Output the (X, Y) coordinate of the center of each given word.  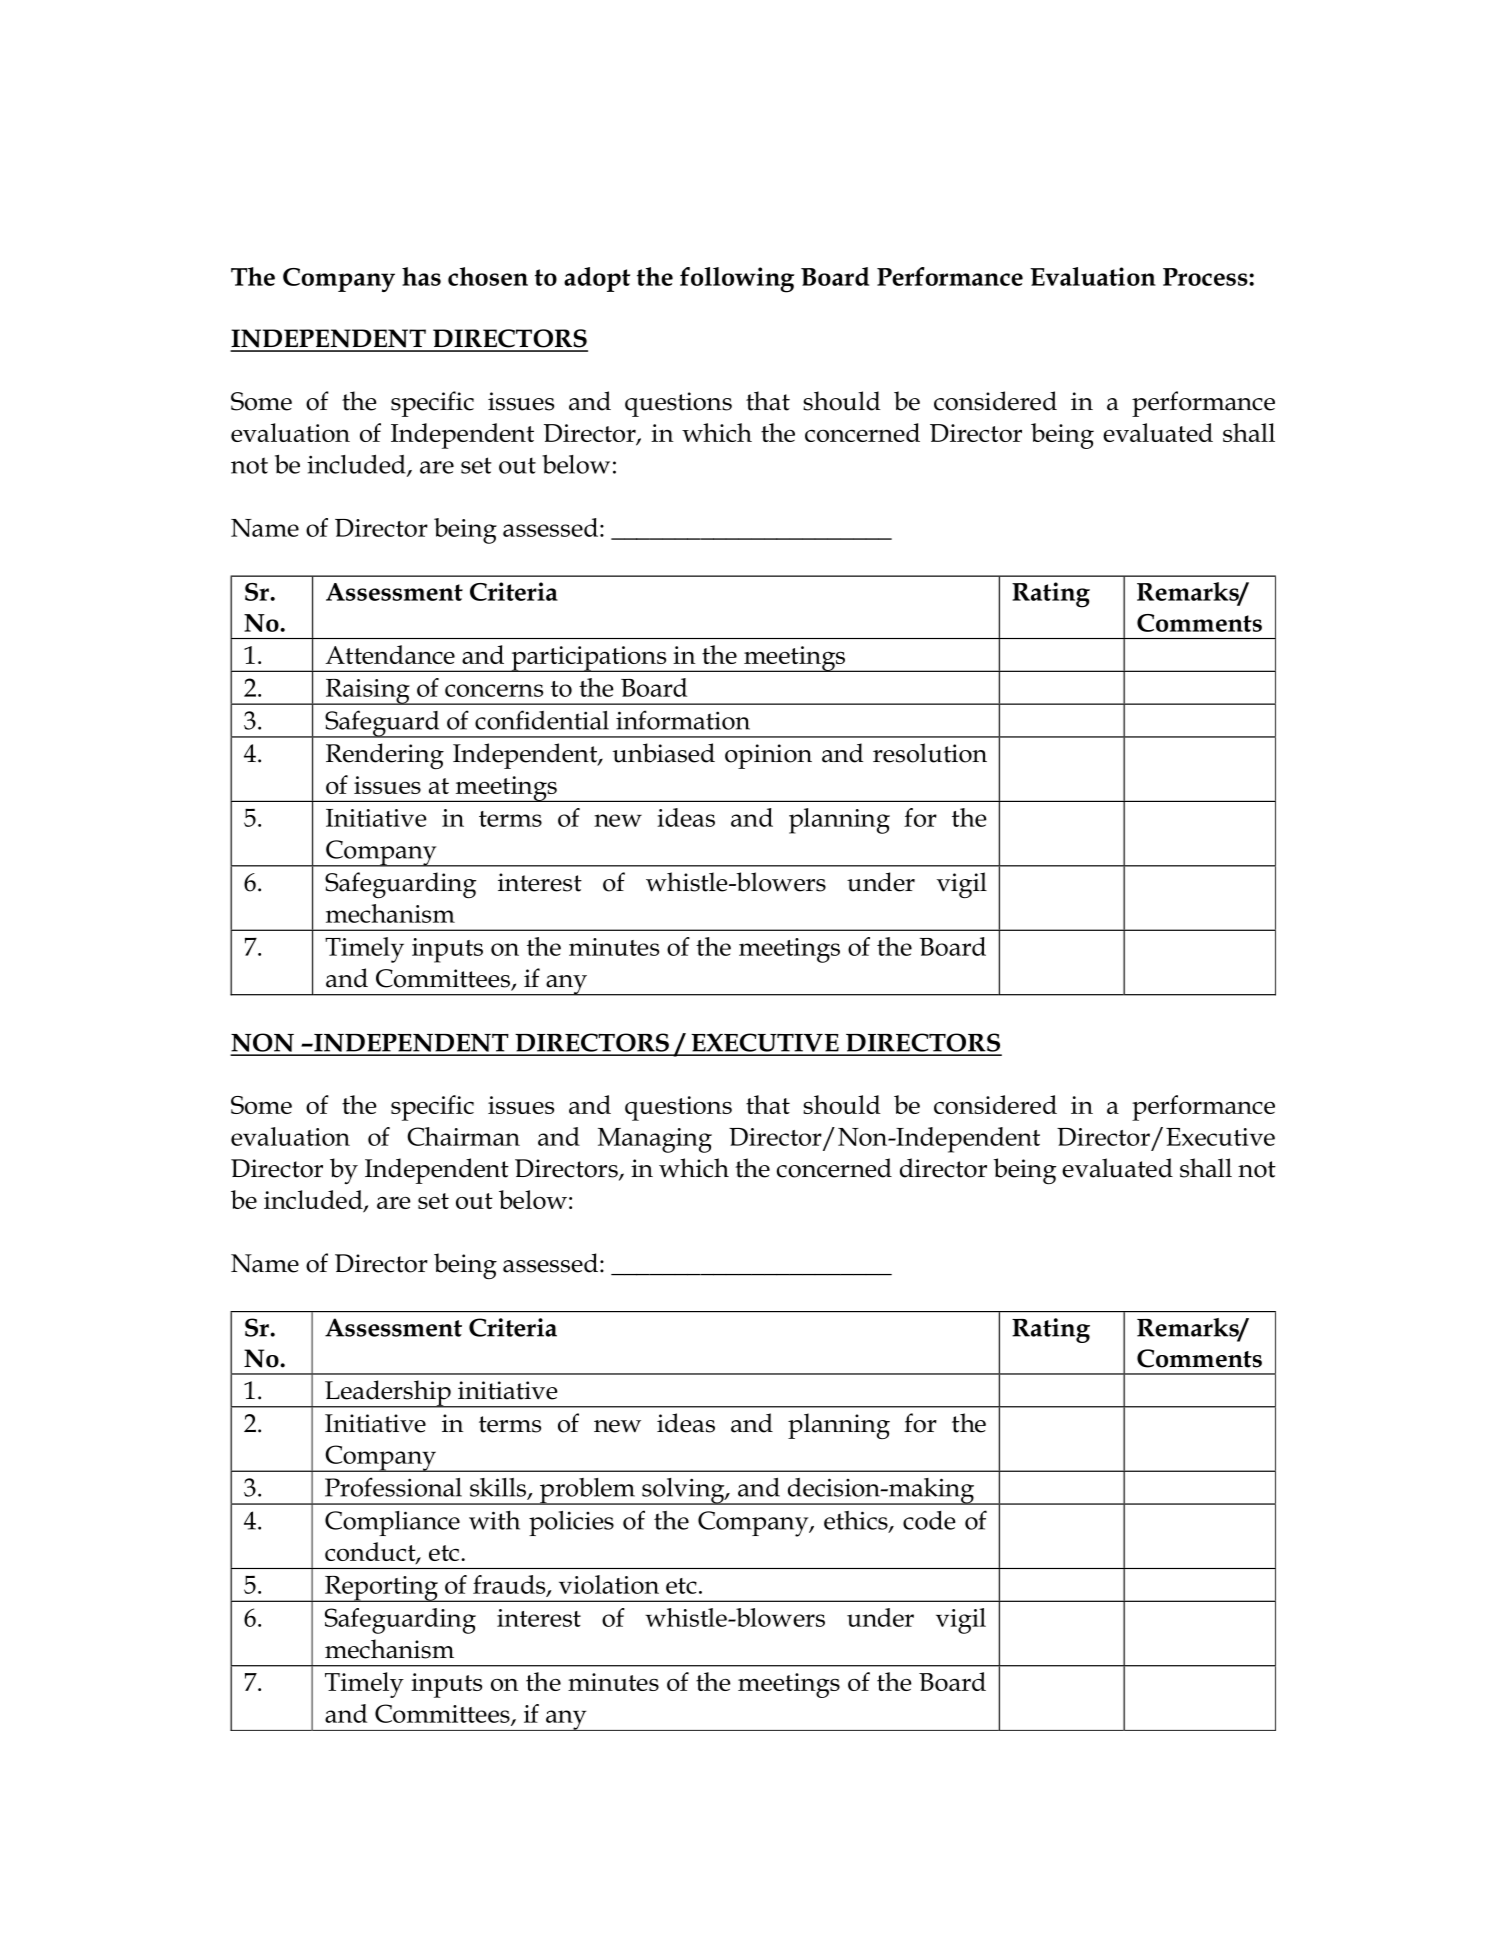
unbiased (664, 753)
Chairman (463, 1136)
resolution (930, 753)
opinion (768, 756)
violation (609, 1584)
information (683, 720)
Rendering (385, 756)
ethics (857, 1521)
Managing (655, 1140)
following (737, 280)
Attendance (390, 654)
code (929, 1520)
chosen (488, 276)
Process (1206, 277)
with (494, 1520)
